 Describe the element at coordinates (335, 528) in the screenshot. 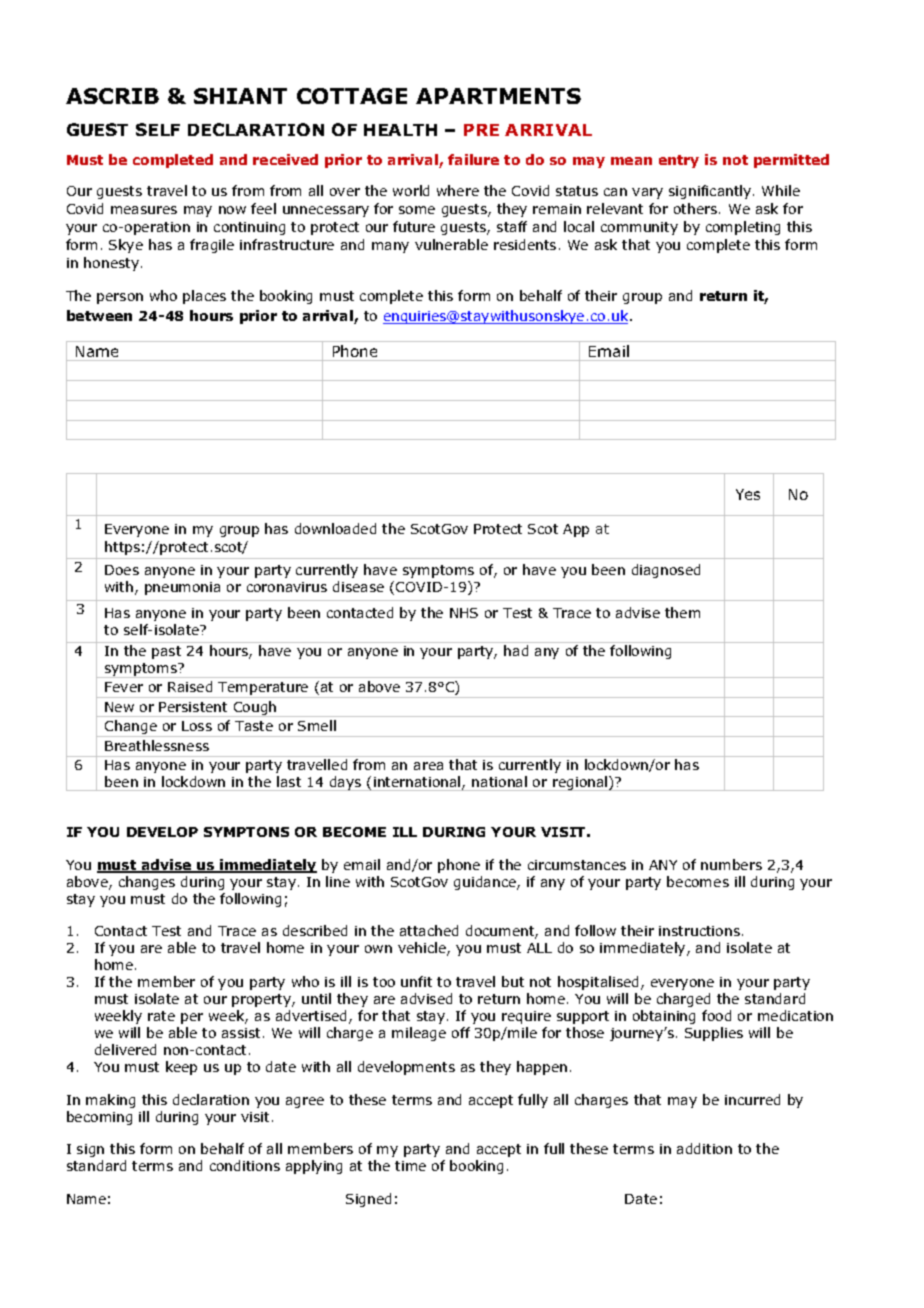

I see `downloaded` at that location.
